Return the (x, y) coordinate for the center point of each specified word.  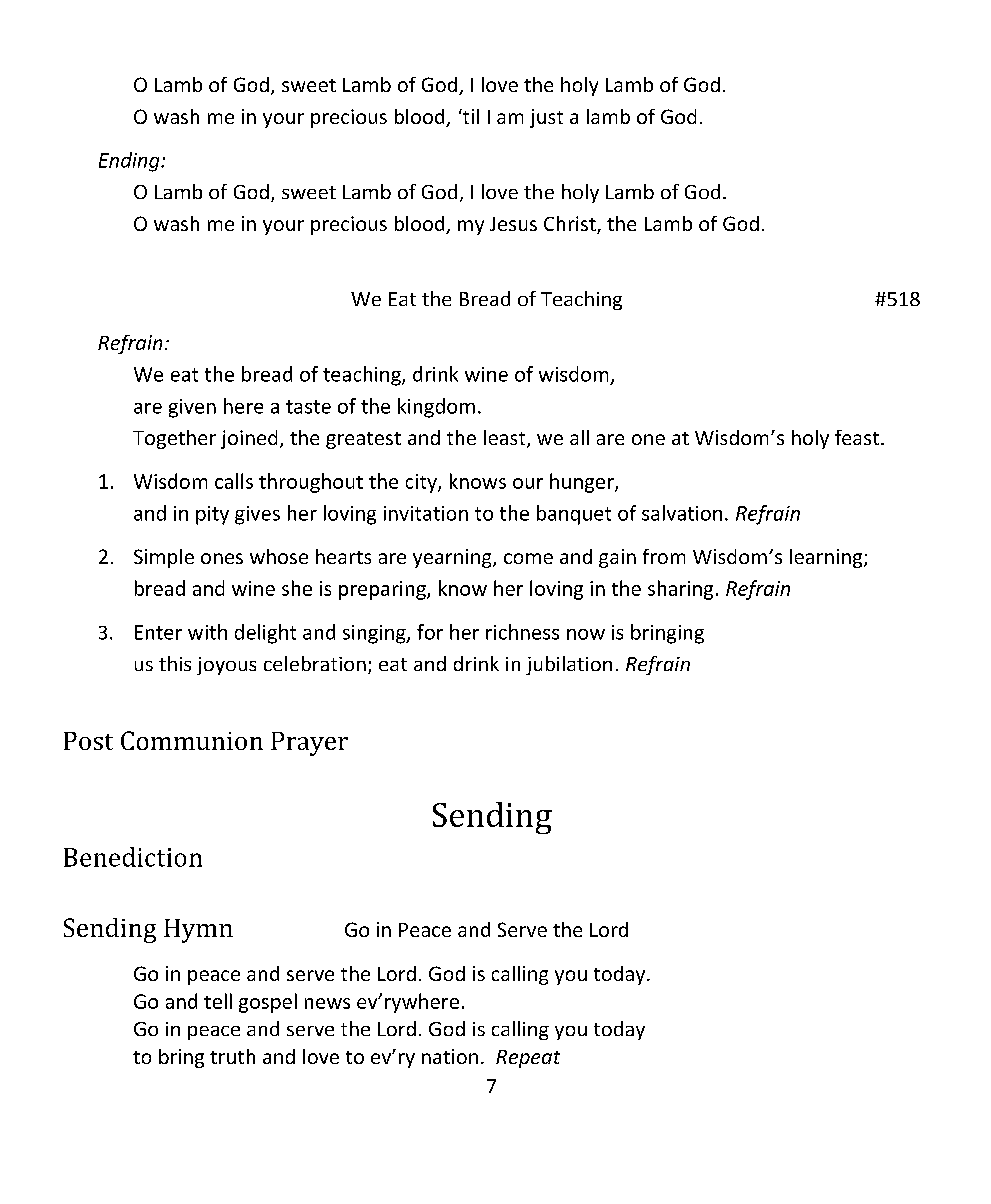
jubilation (569, 665)
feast (857, 437)
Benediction (133, 857)
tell (218, 1001)
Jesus (513, 224)
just (546, 118)
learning (827, 558)
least (506, 439)
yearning (453, 558)
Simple (164, 558)
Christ (571, 225)
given (192, 408)
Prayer (309, 744)
